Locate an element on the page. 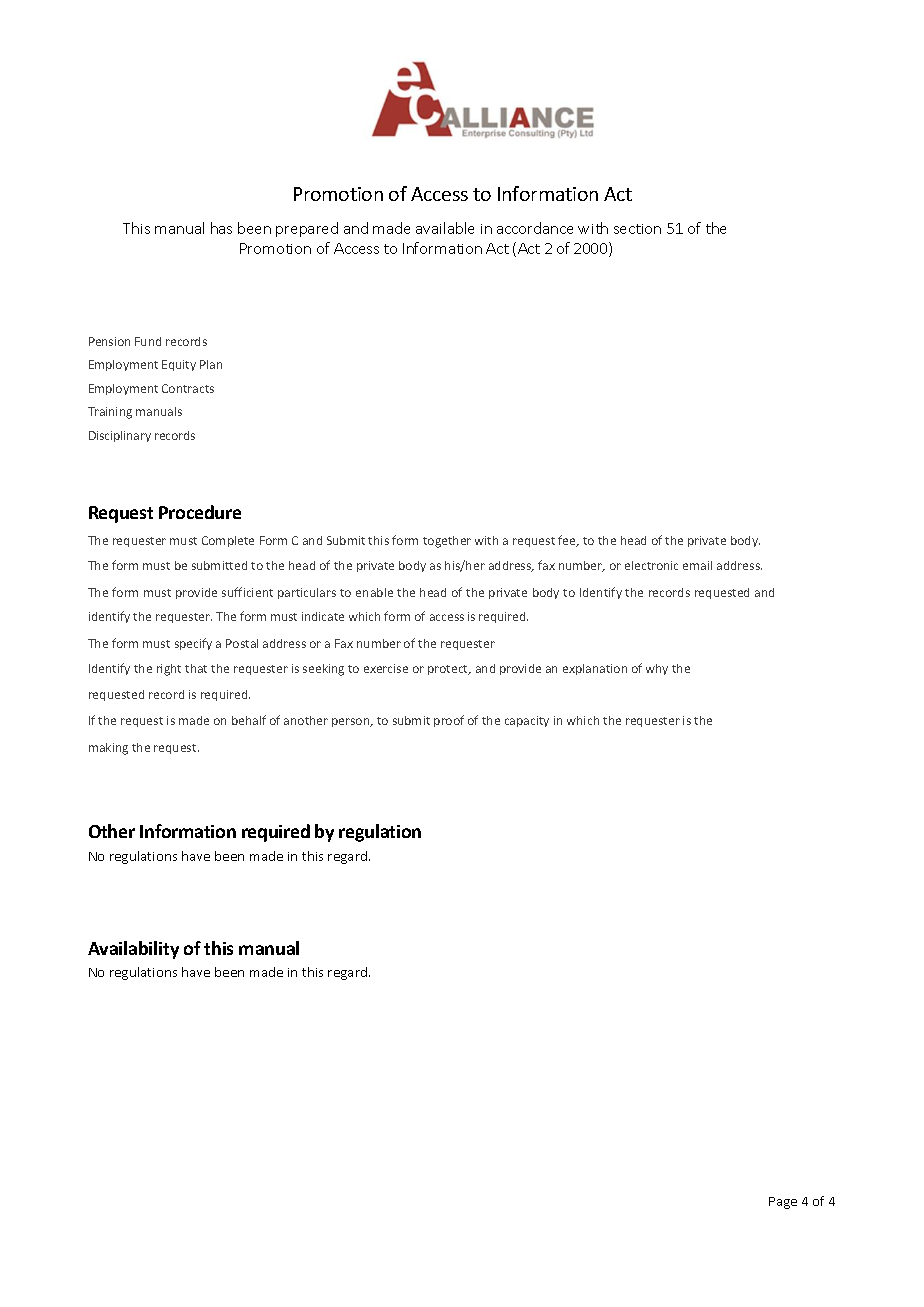 The image size is (924, 1307). has is located at coordinates (221, 228).
